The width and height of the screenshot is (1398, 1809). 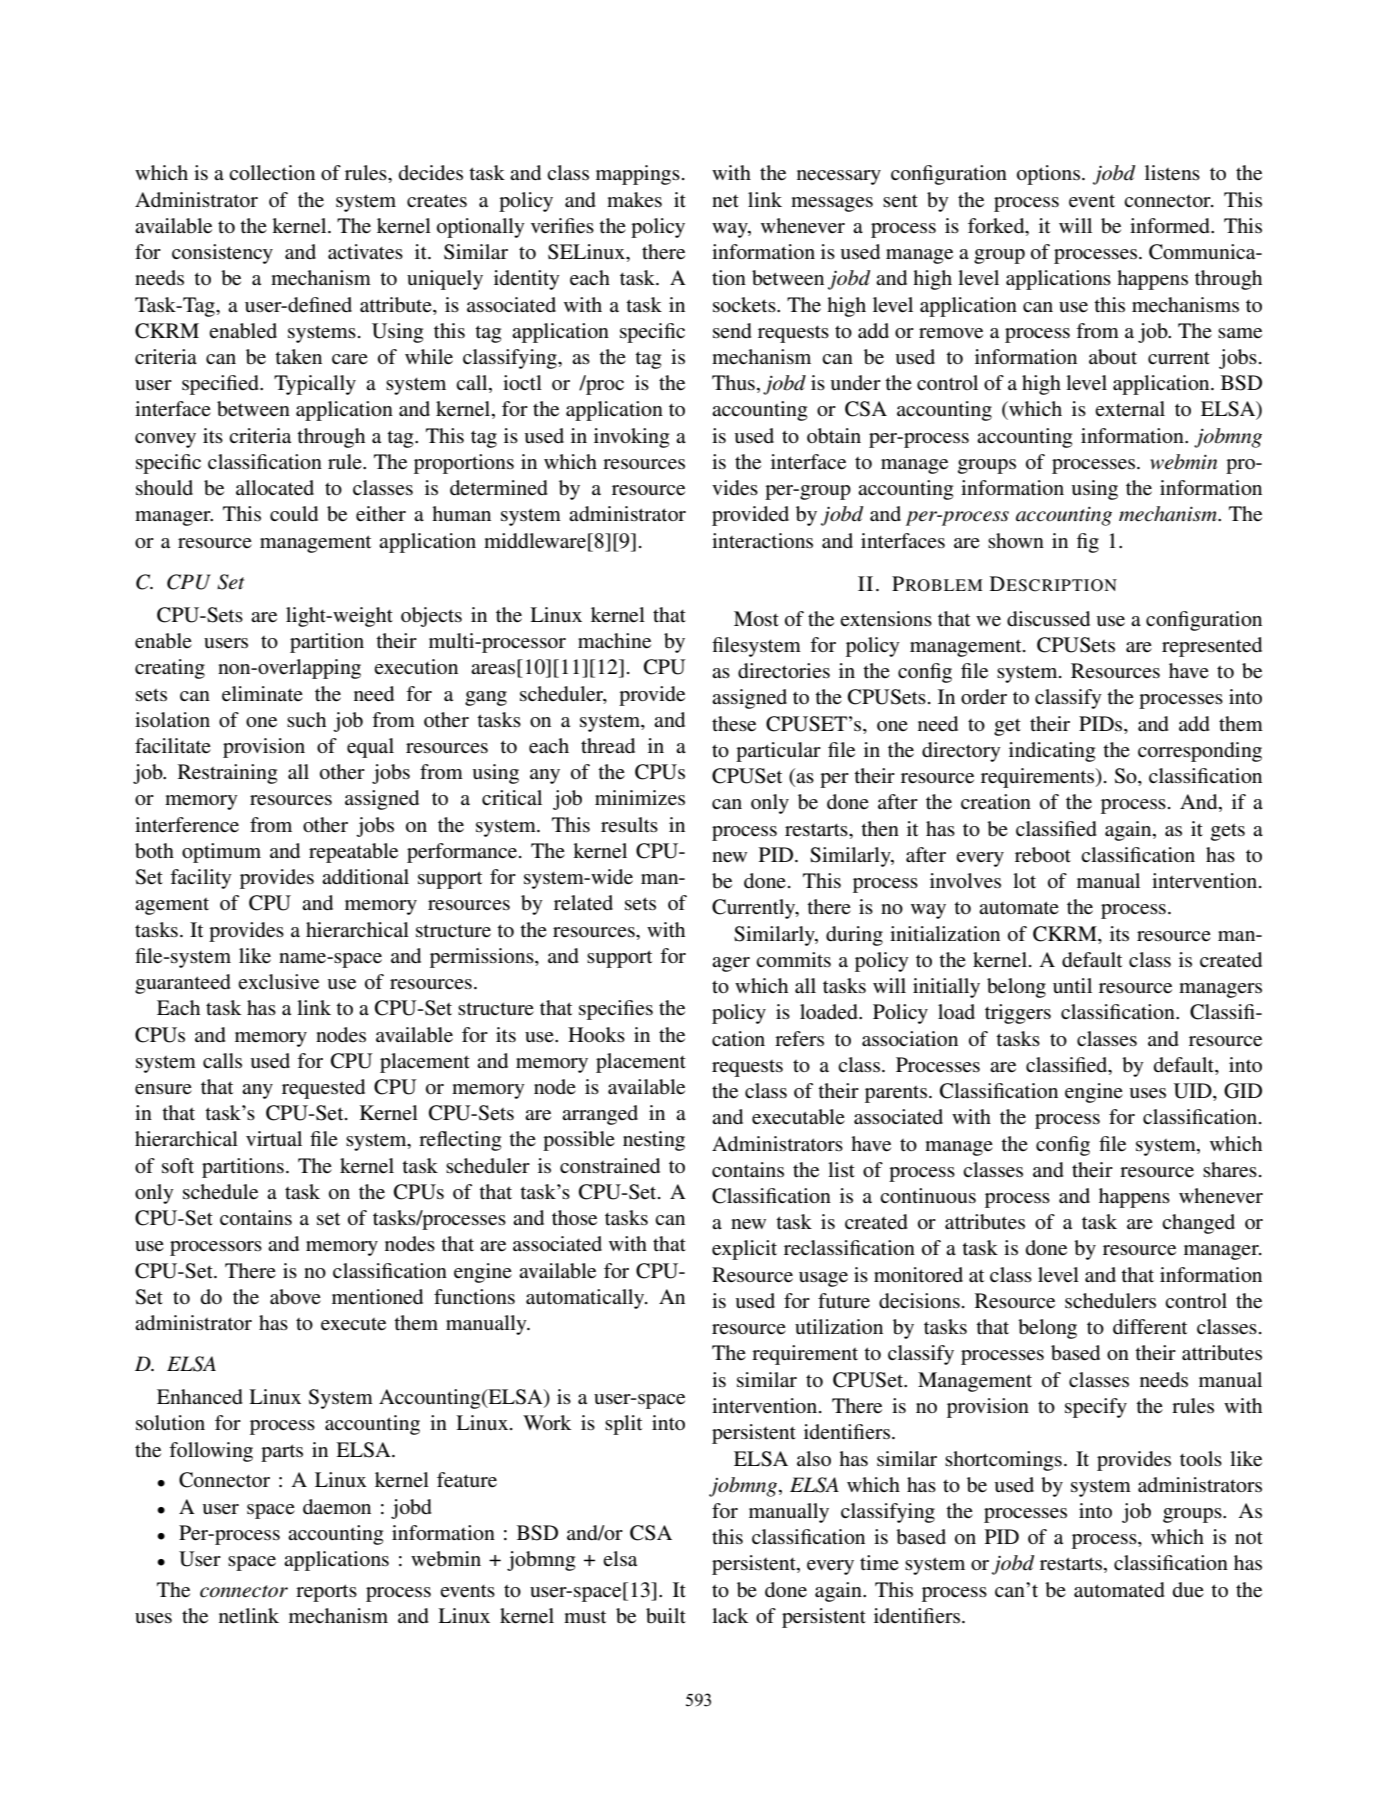 What do you see at coordinates (221, 853) in the screenshot?
I see `optimum` at bounding box center [221, 853].
